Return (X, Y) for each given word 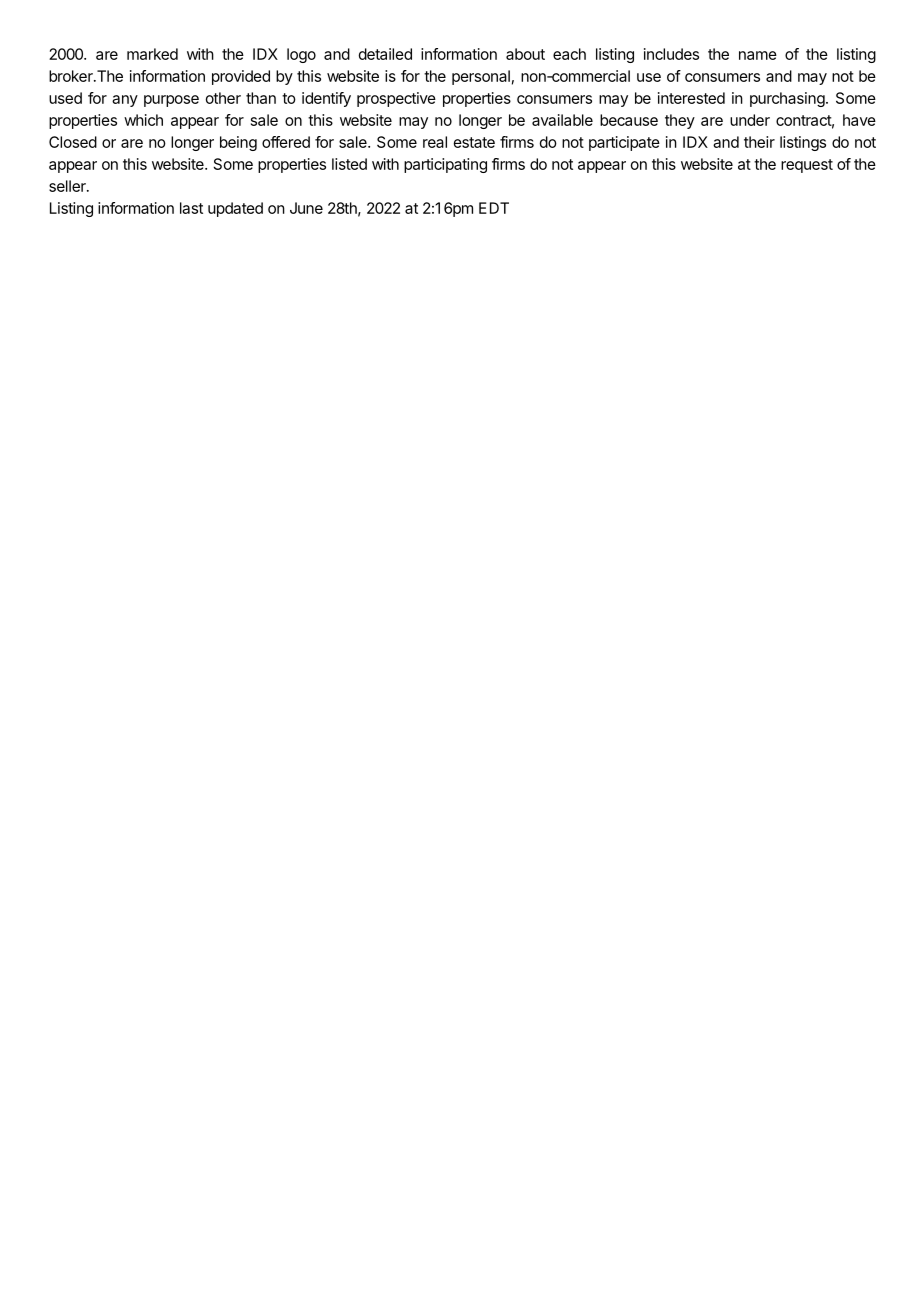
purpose (171, 101)
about (525, 54)
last (191, 208)
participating (445, 165)
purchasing (787, 99)
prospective (396, 99)
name (758, 55)
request (807, 166)
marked (152, 54)
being (238, 143)
